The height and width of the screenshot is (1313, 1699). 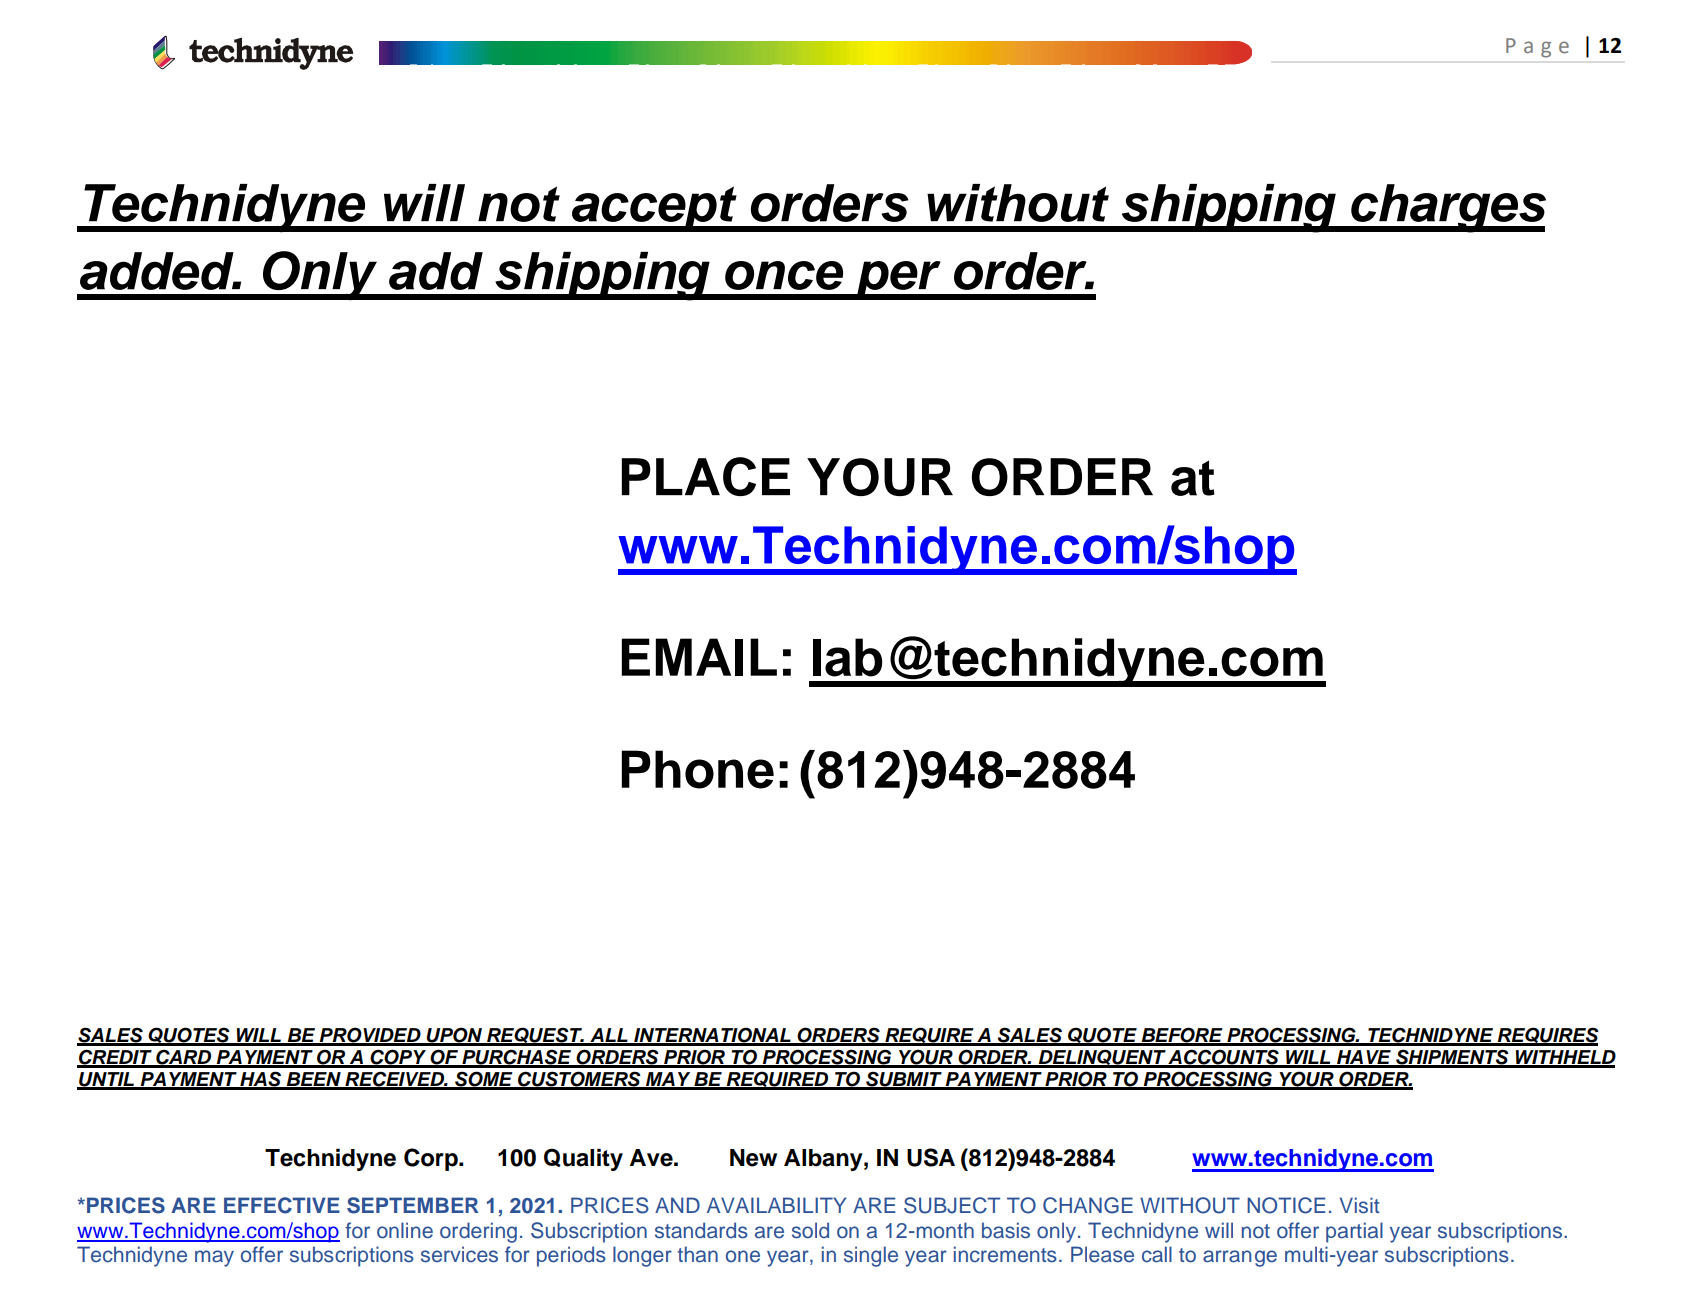 What do you see at coordinates (1354, 1232) in the screenshot?
I see `partial` at bounding box center [1354, 1232].
